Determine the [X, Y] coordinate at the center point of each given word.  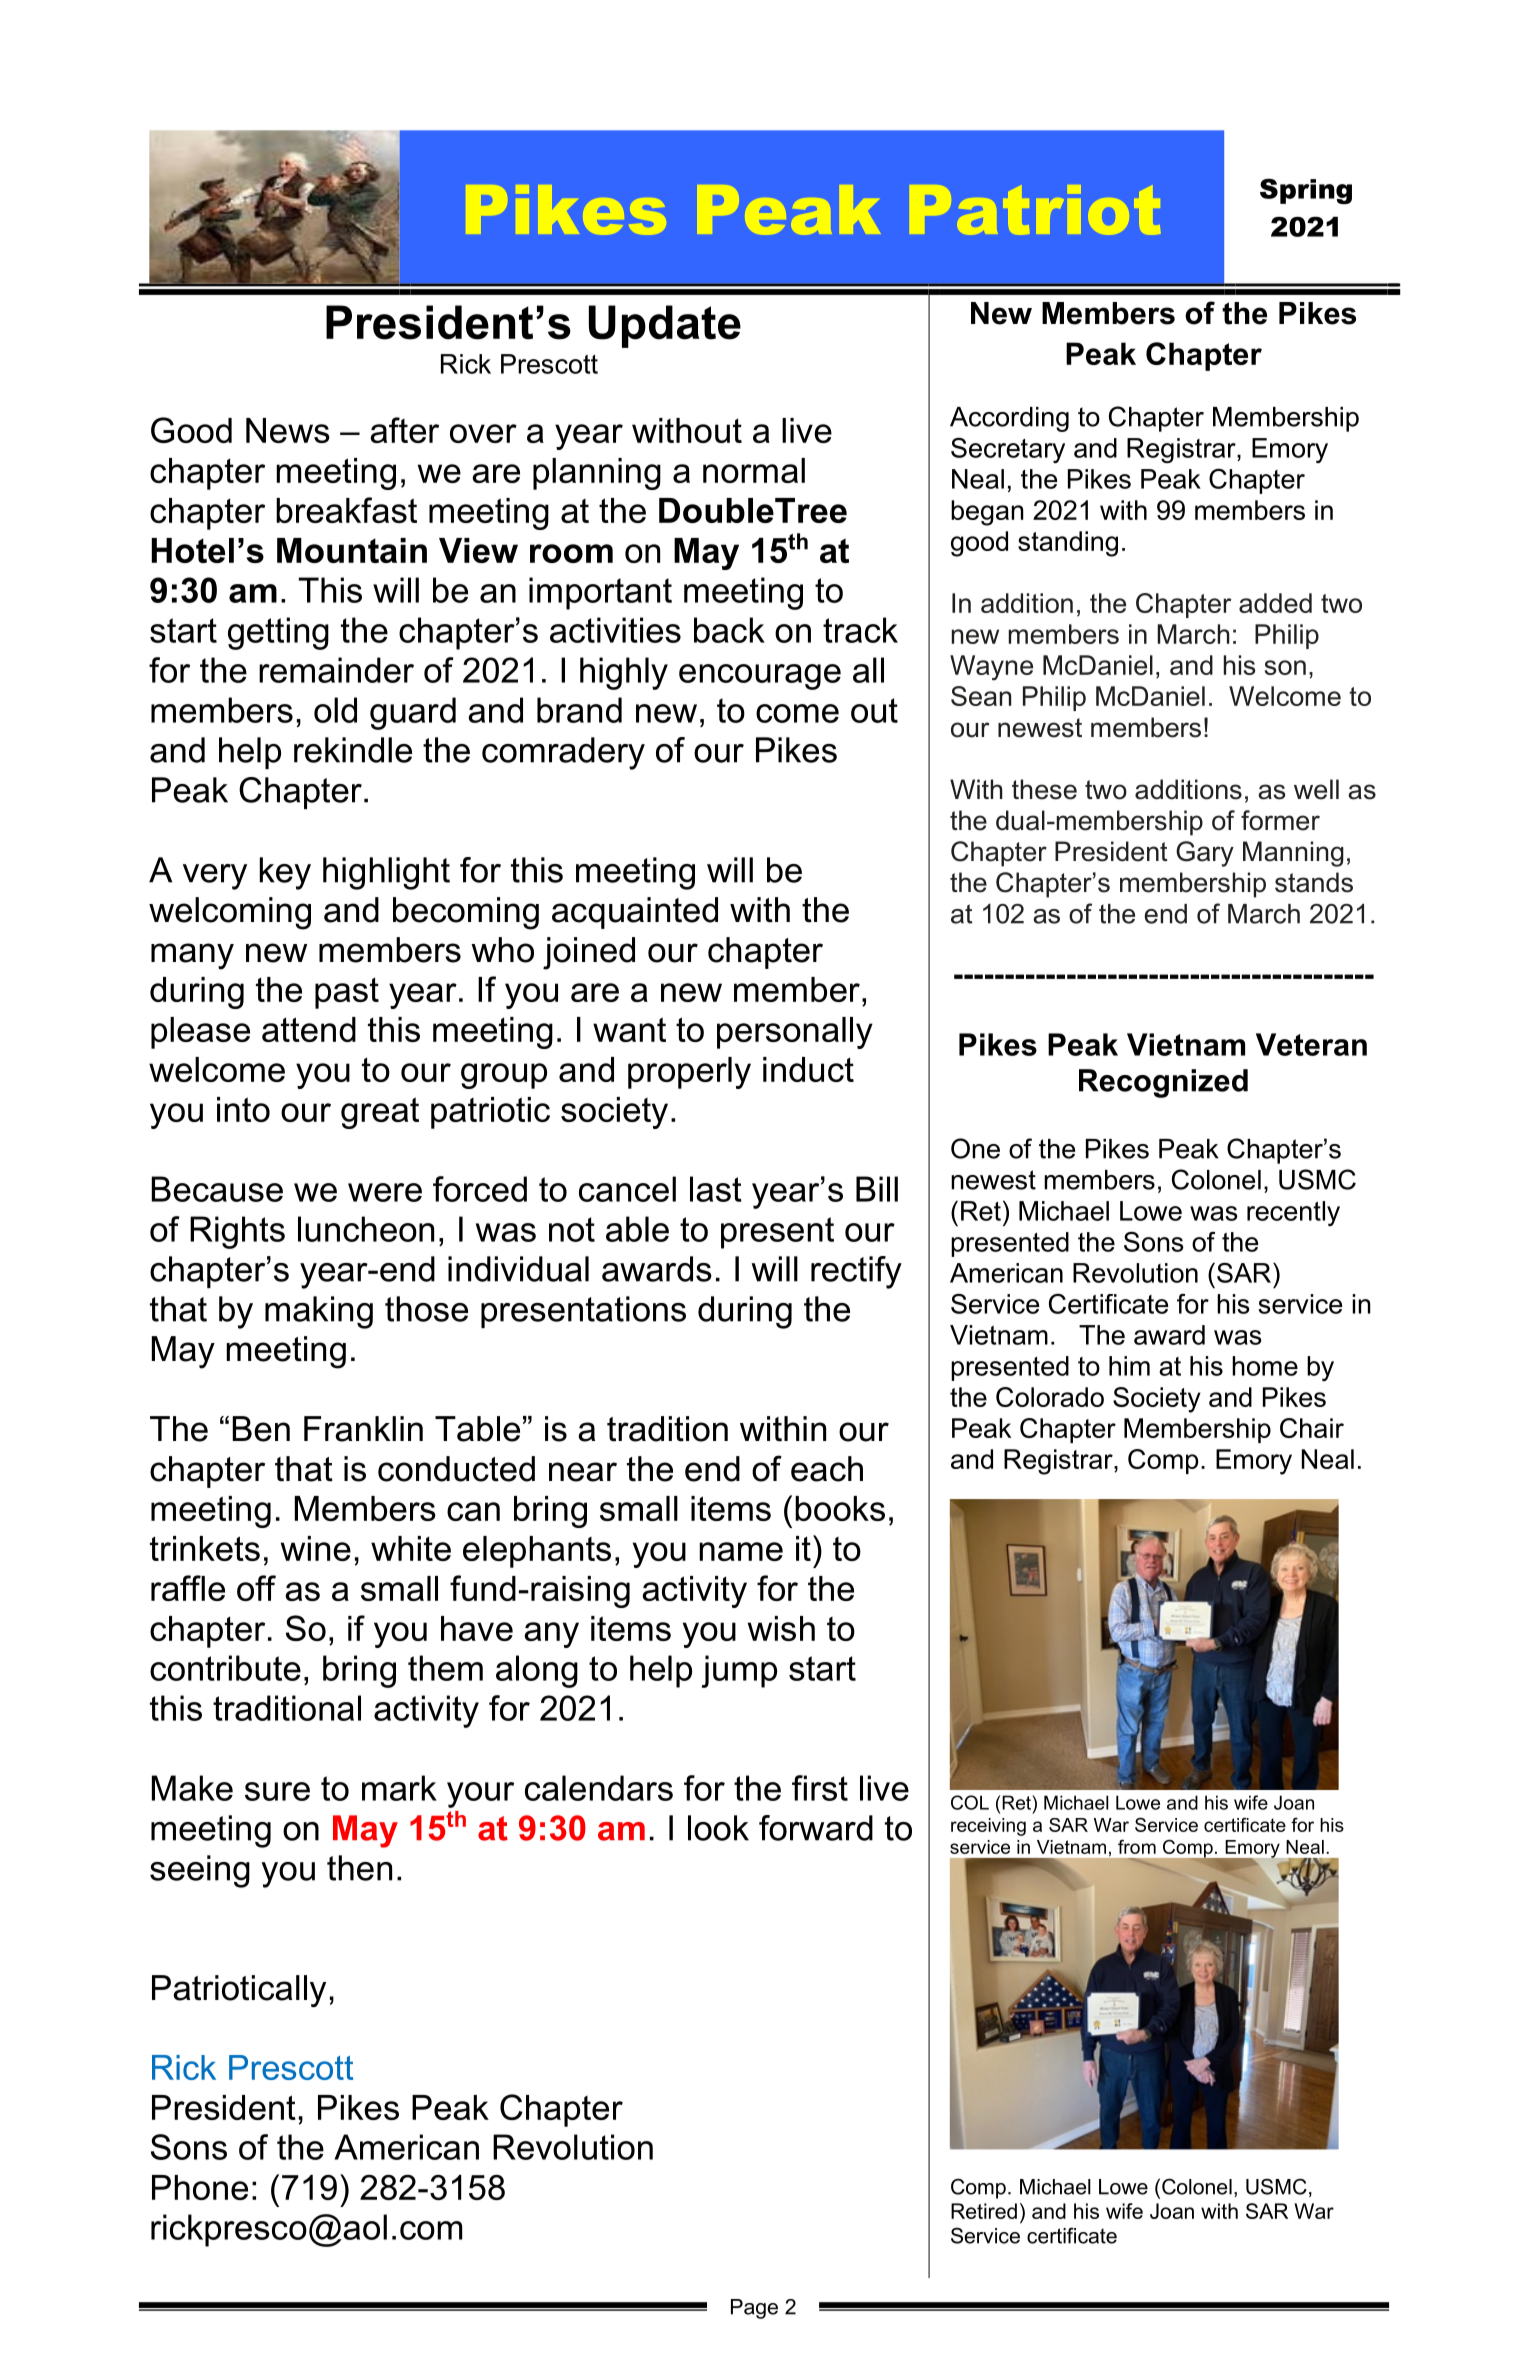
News [288, 430]
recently [1293, 1213]
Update [665, 326]
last [716, 1189]
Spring [1306, 191]
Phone [200, 2187]
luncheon [366, 1229]
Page [754, 2309]
